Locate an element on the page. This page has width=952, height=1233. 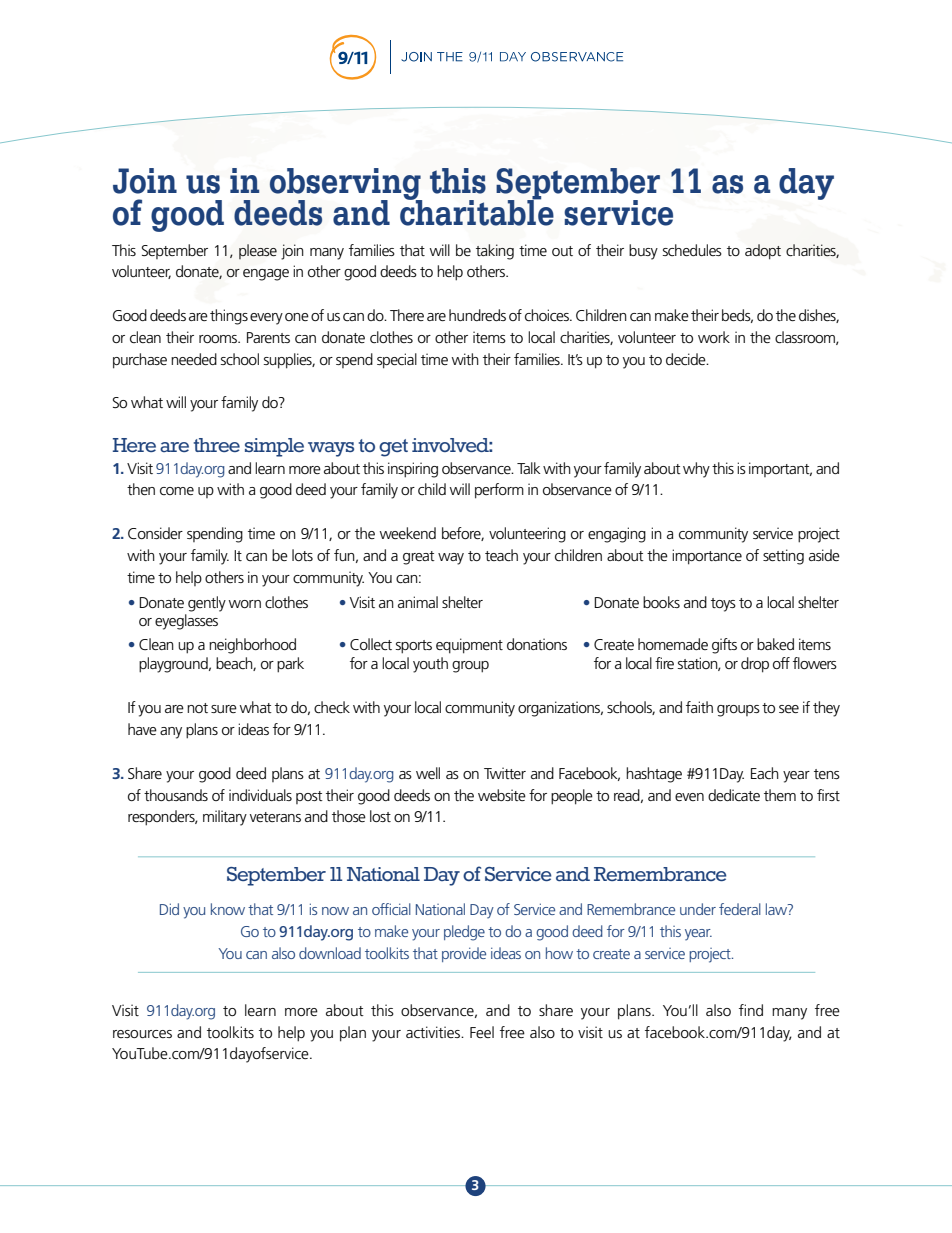
charitable is located at coordinates (477, 212).
